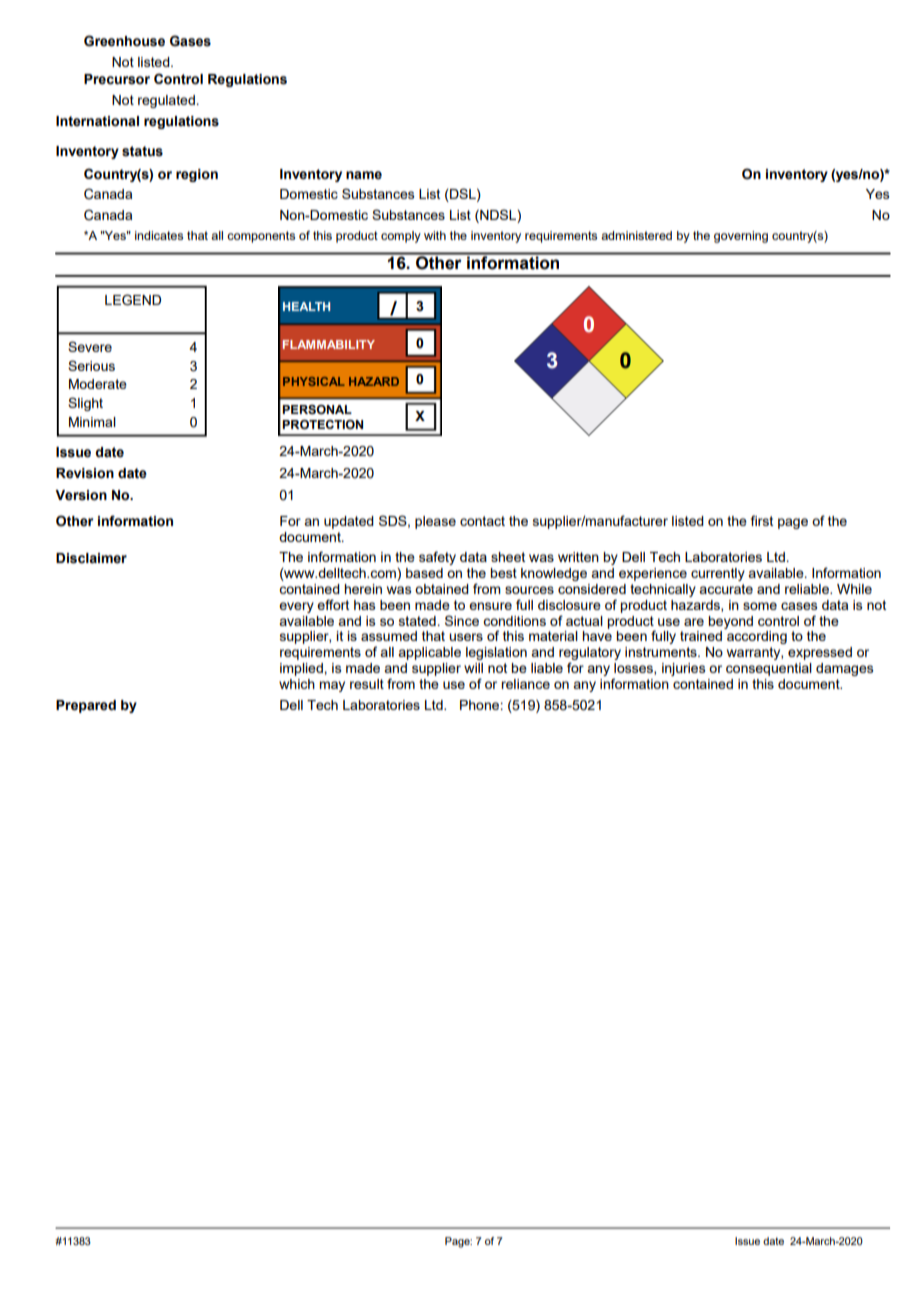 The height and width of the page is (1308, 924). Describe the element at coordinates (636, 235) in the page. I see `administered` at that location.
